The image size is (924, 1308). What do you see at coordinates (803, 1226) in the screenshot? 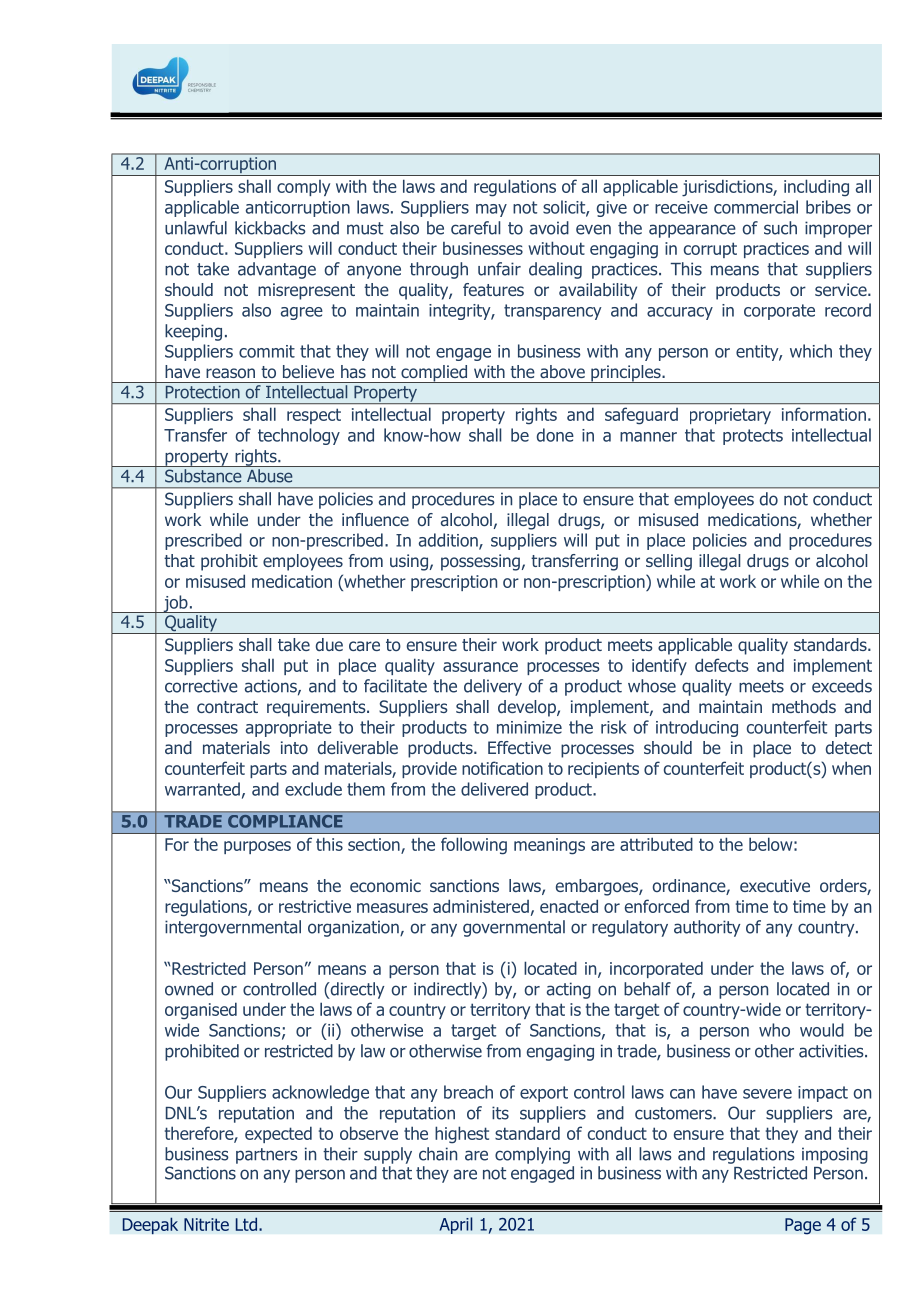
I see `Page` at bounding box center [803, 1226].
